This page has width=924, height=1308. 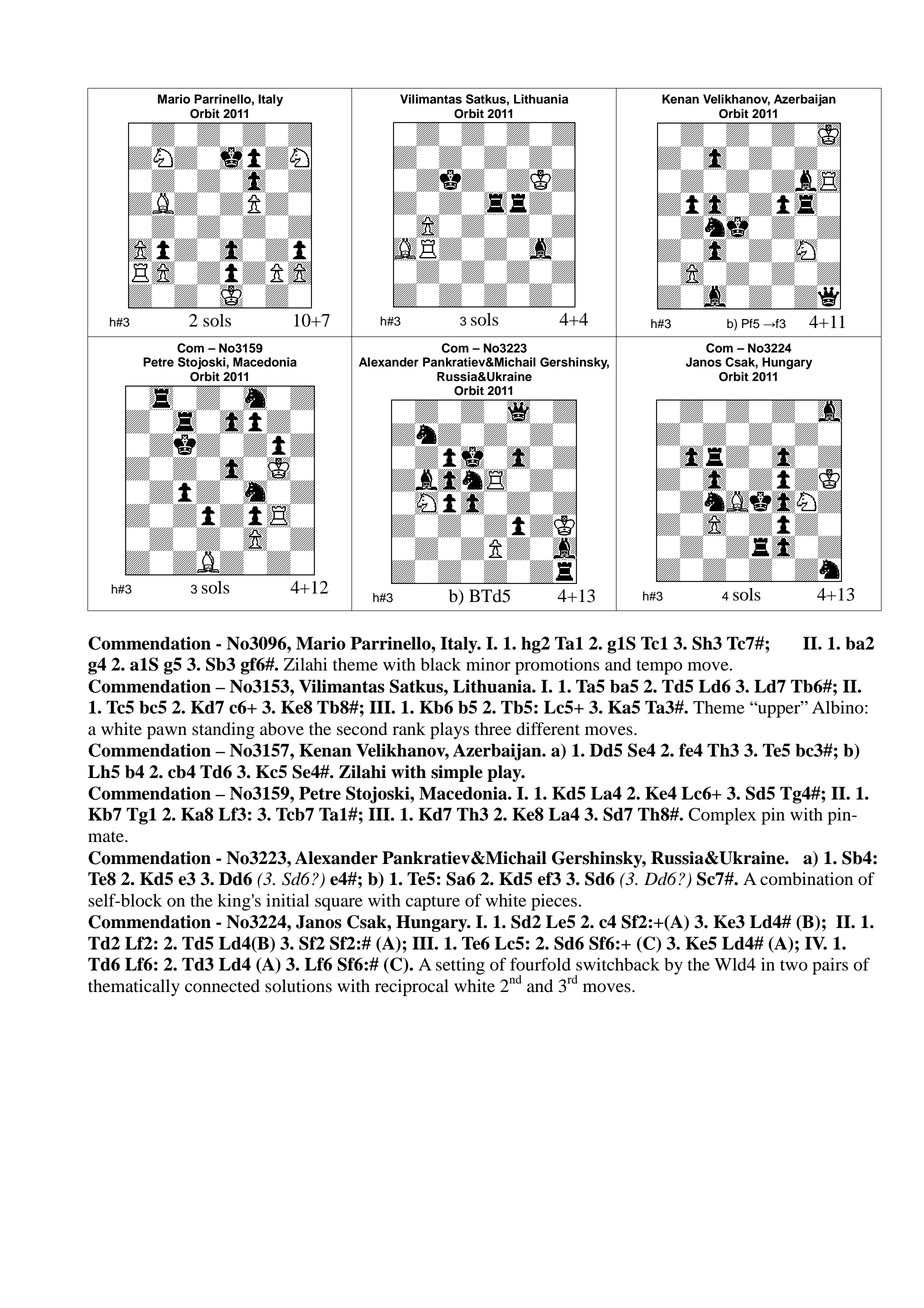 What do you see at coordinates (441, 664) in the page?
I see `black` at bounding box center [441, 664].
